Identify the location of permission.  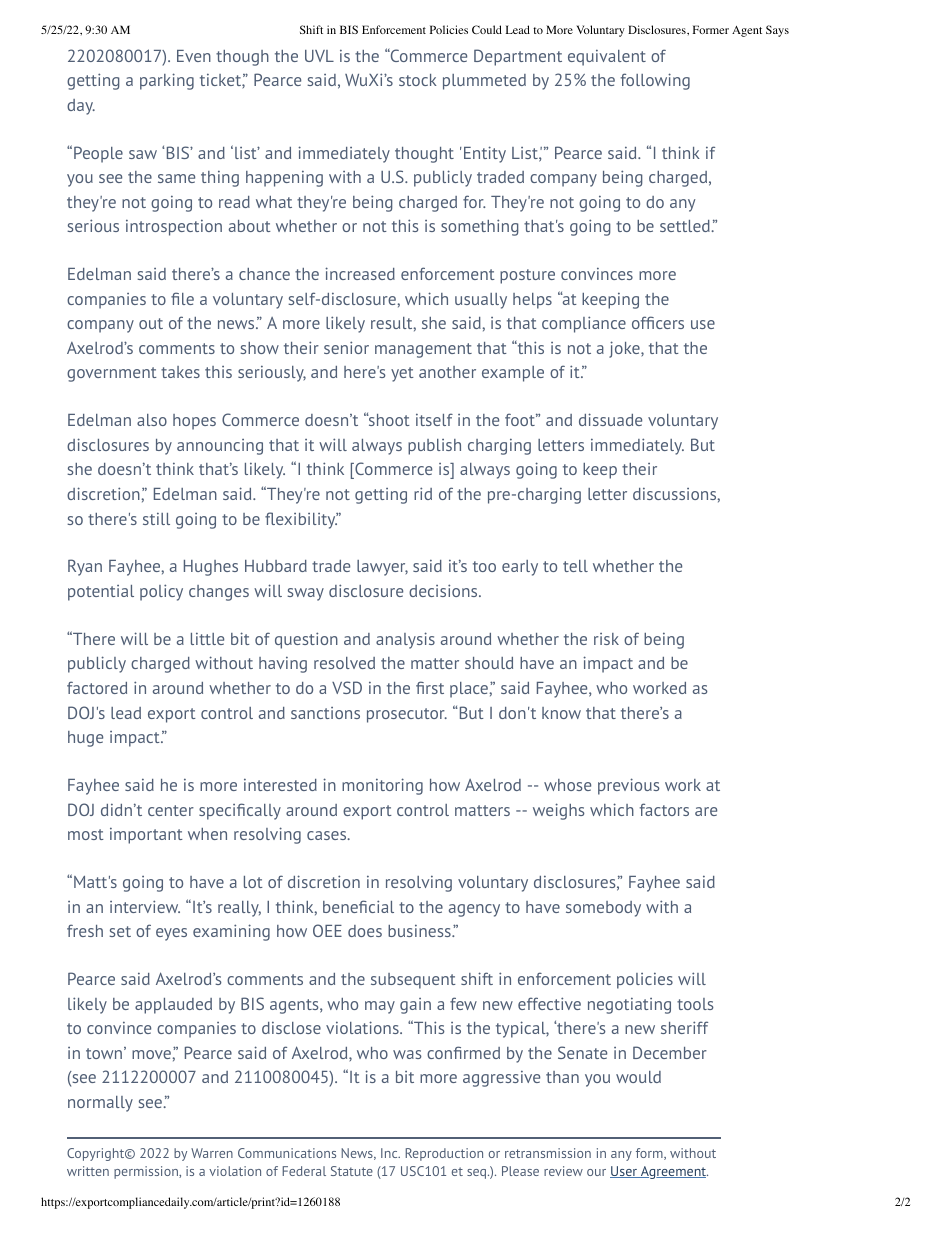
(147, 1172).
